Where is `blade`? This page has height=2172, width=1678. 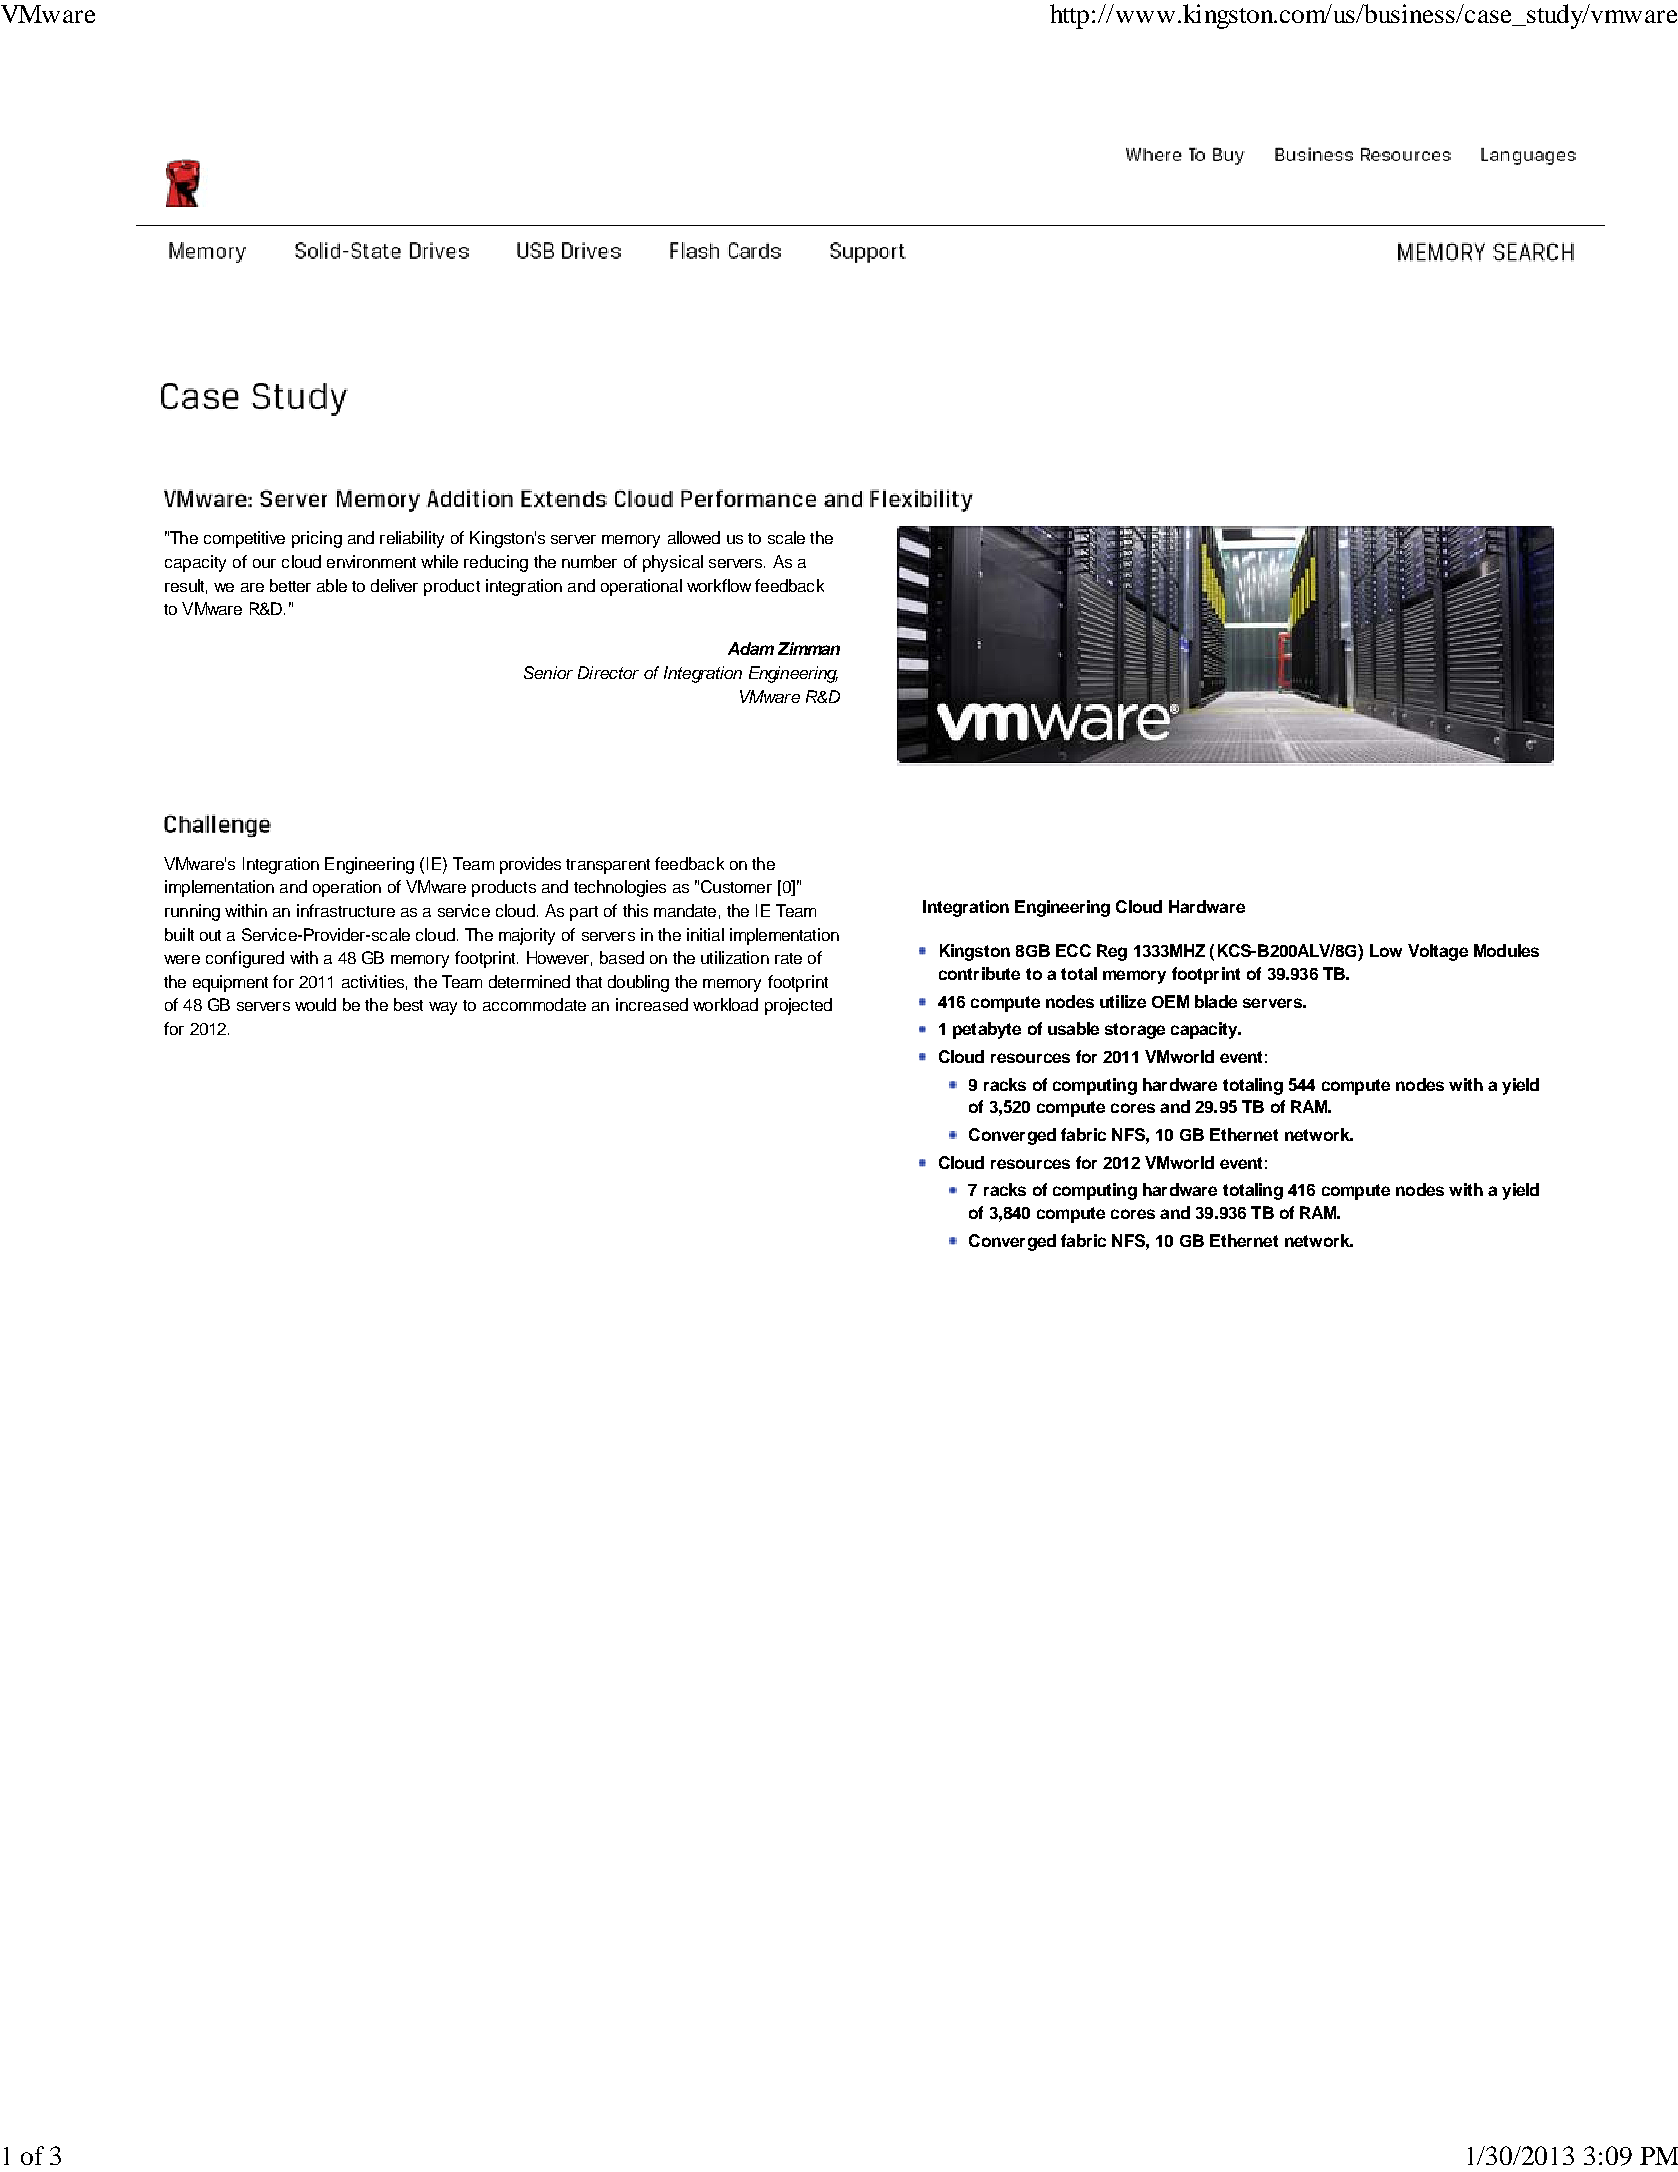
blade is located at coordinates (1216, 1001).
